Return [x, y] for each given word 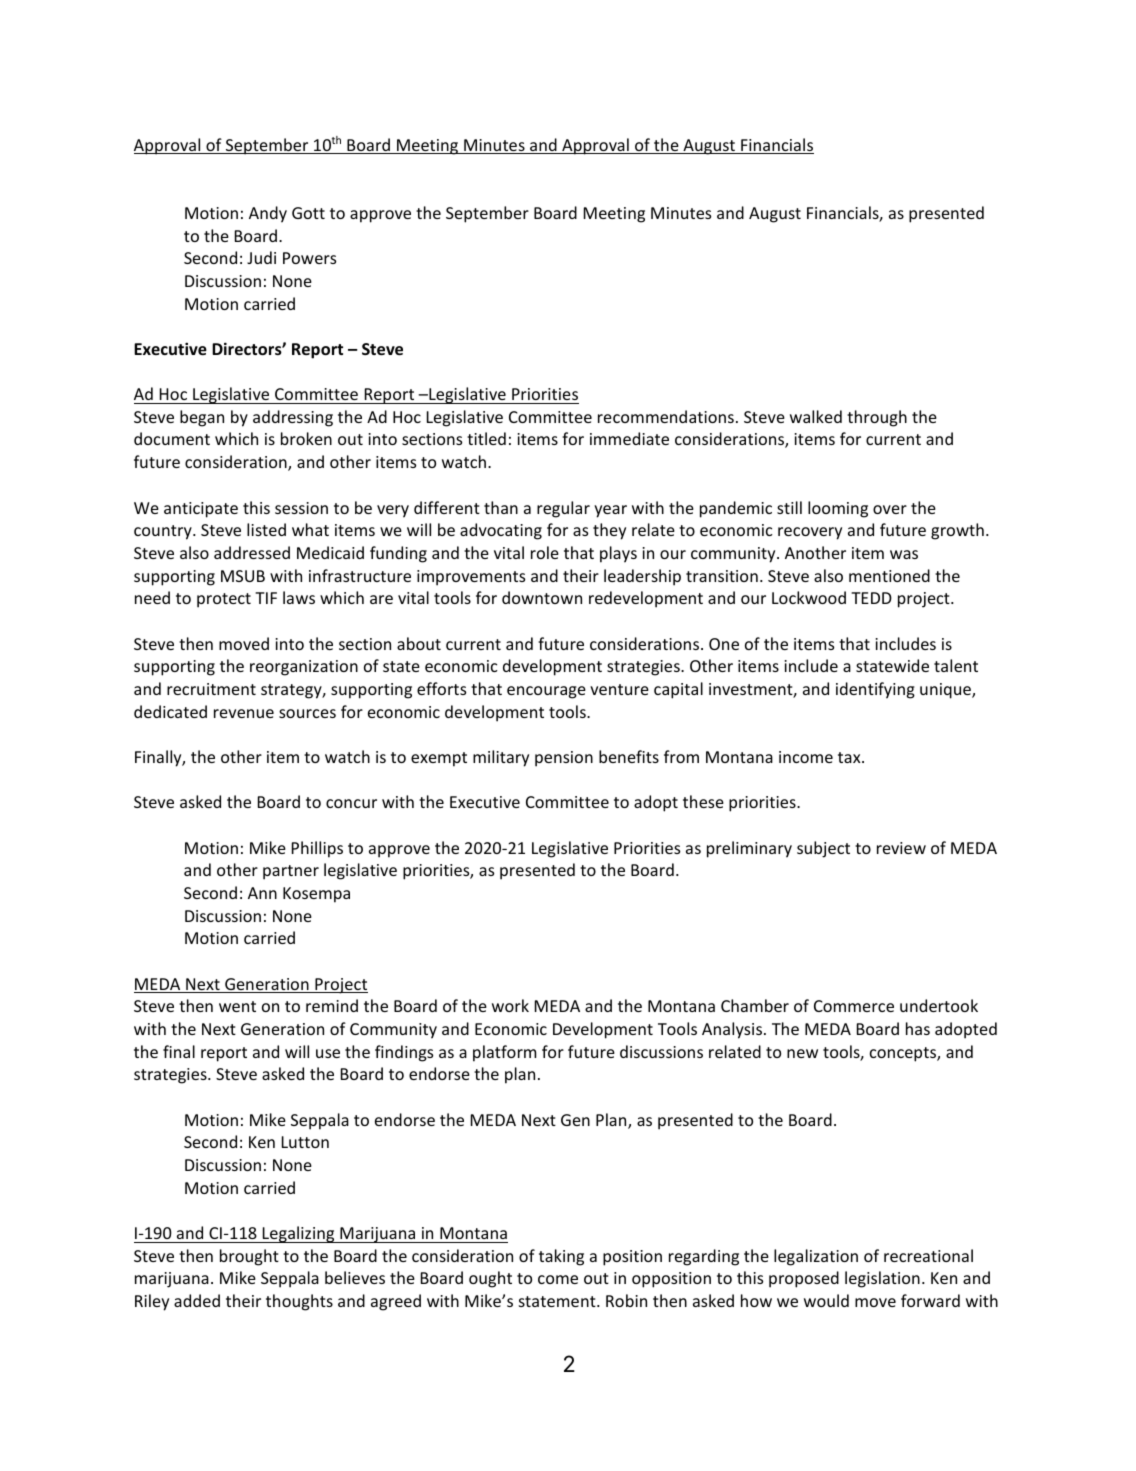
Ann [262, 893]
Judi [261, 257]
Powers [309, 258]
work [510, 1005]
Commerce [854, 1006]
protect [224, 600]
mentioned [889, 575]
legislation [882, 1279]
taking [561, 1257]
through [877, 418]
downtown [542, 597]
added [197, 1300]
